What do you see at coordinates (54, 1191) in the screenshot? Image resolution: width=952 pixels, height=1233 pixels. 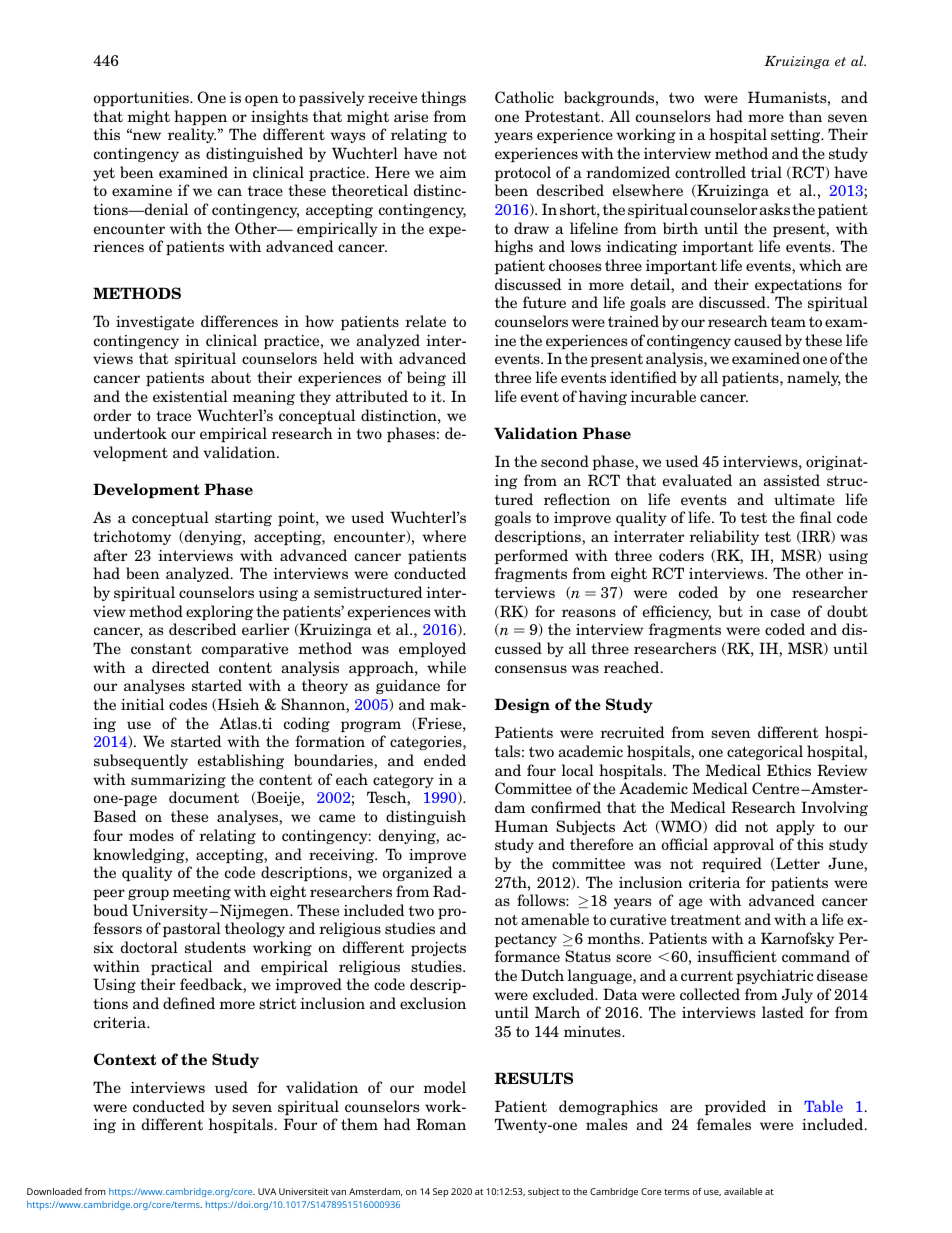 I see `Downloaded` at bounding box center [54, 1191].
